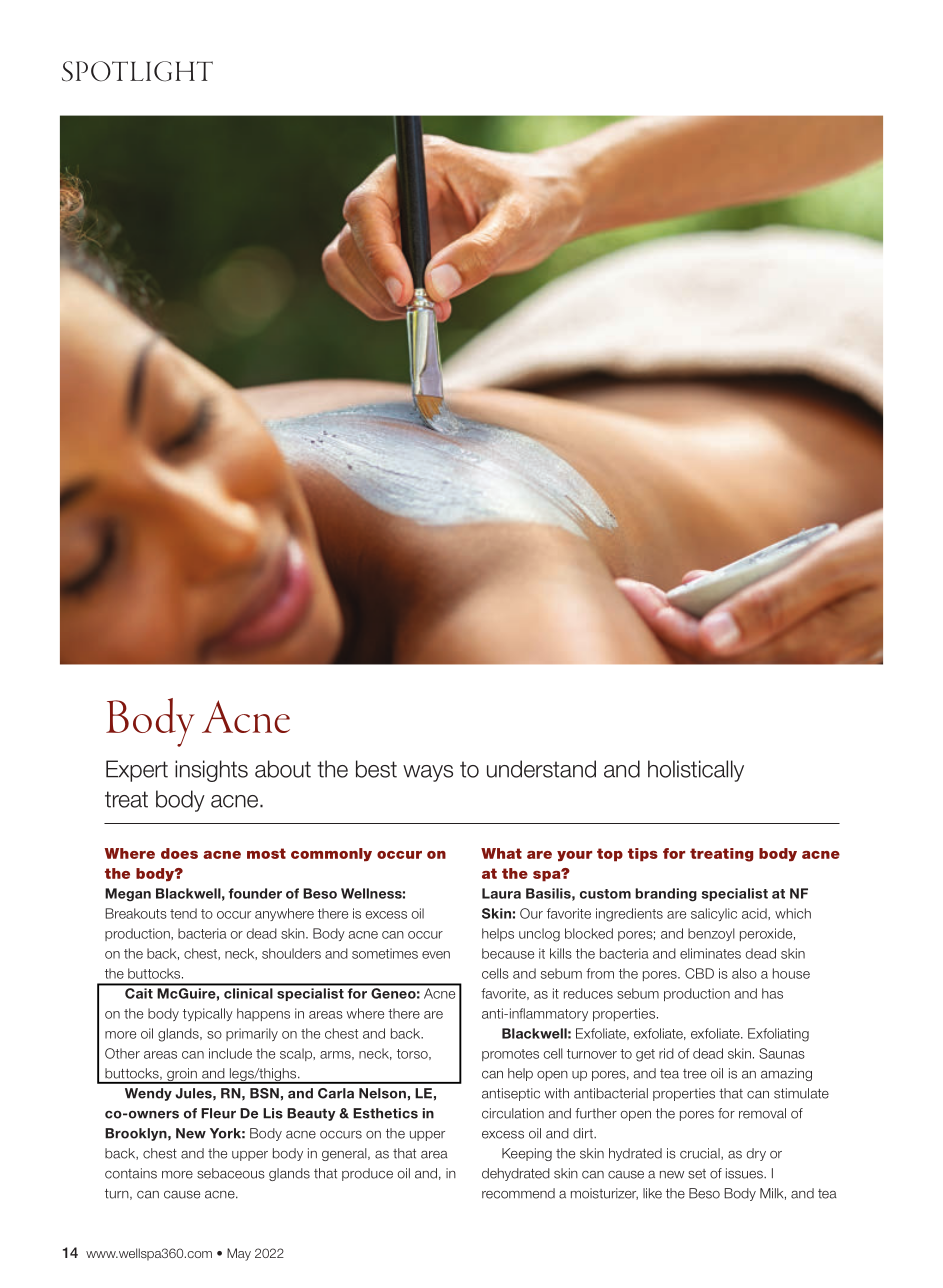 This page has width=943, height=1288. What do you see at coordinates (694, 1074) in the page?
I see `tree` at bounding box center [694, 1074].
